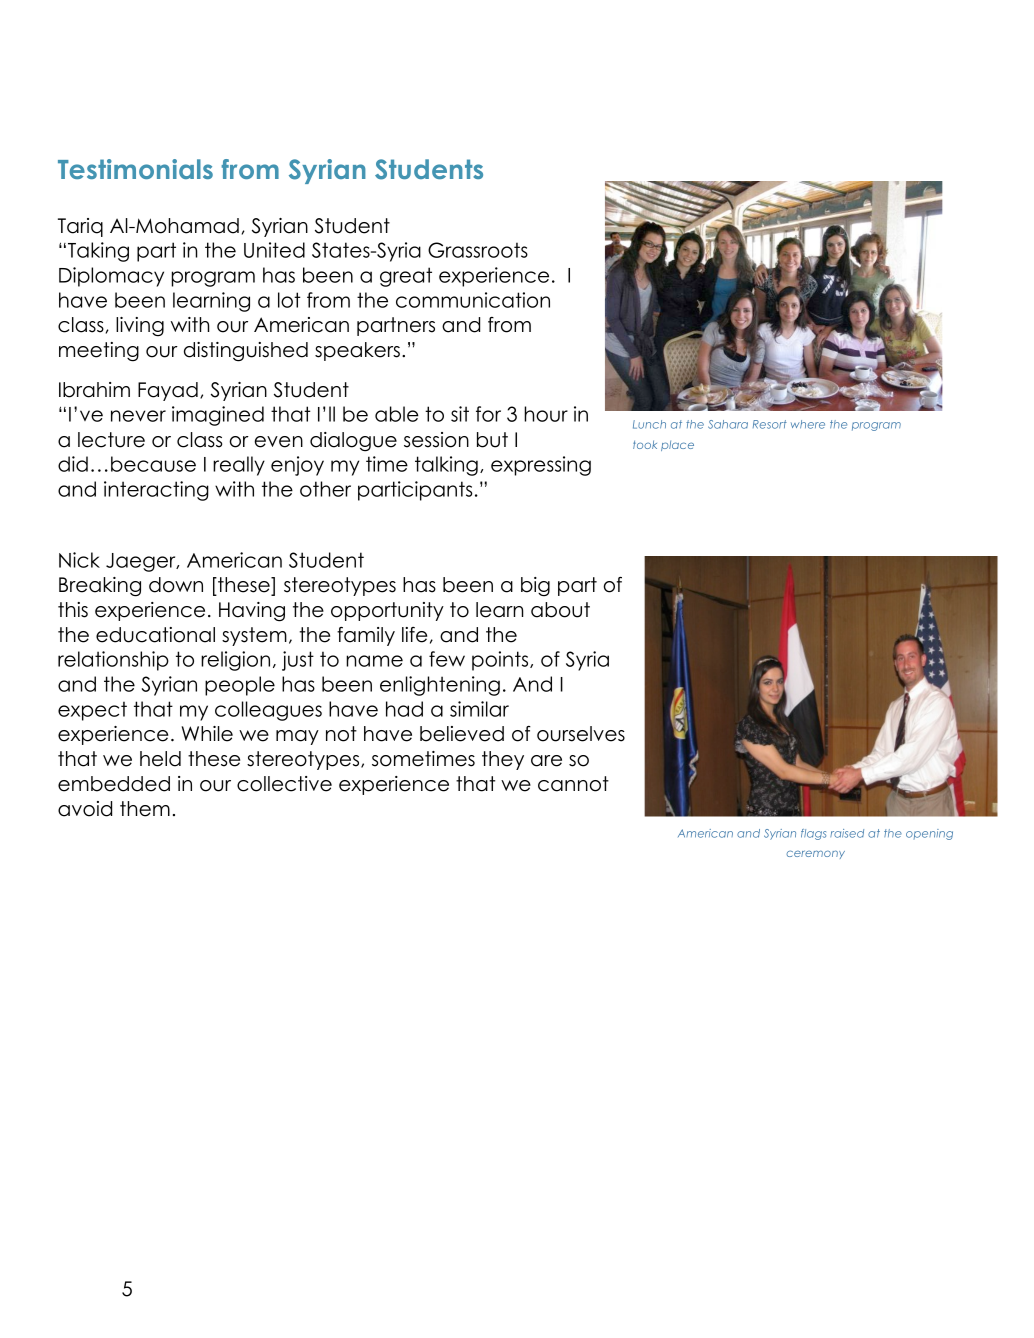 Image resolution: width=1034 pixels, height=1338 pixels. What do you see at coordinates (808, 424) in the screenshot?
I see `where` at bounding box center [808, 424].
